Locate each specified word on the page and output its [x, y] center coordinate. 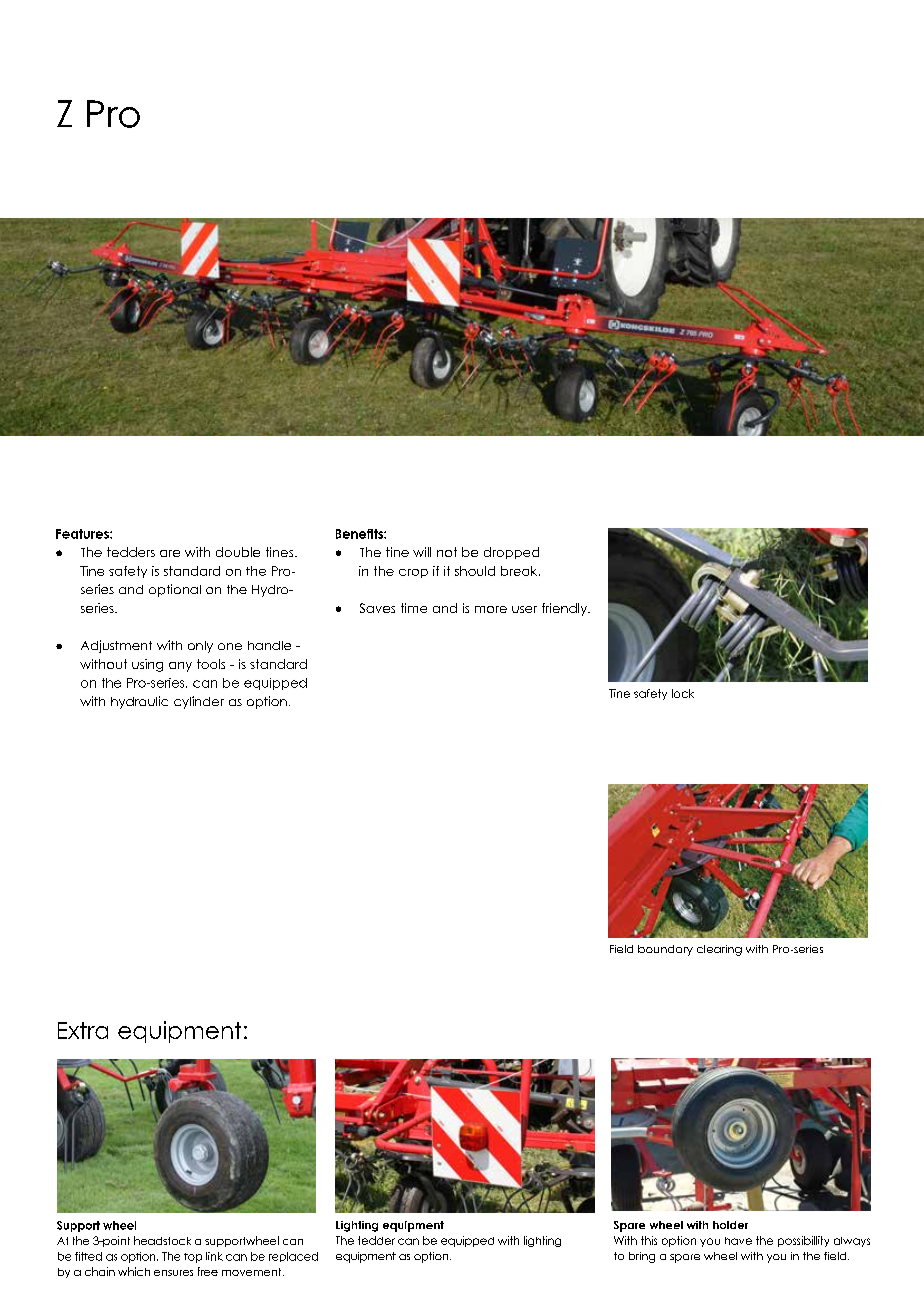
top [193, 1258]
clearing [719, 950]
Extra [83, 1030]
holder [730, 1225]
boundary [665, 950]
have [738, 1241]
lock [683, 693]
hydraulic [139, 702]
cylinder [199, 702]
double [238, 552]
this [649, 1240]
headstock [162, 1240]
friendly [566, 609]
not [447, 552]
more [491, 609]
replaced [293, 1257]
